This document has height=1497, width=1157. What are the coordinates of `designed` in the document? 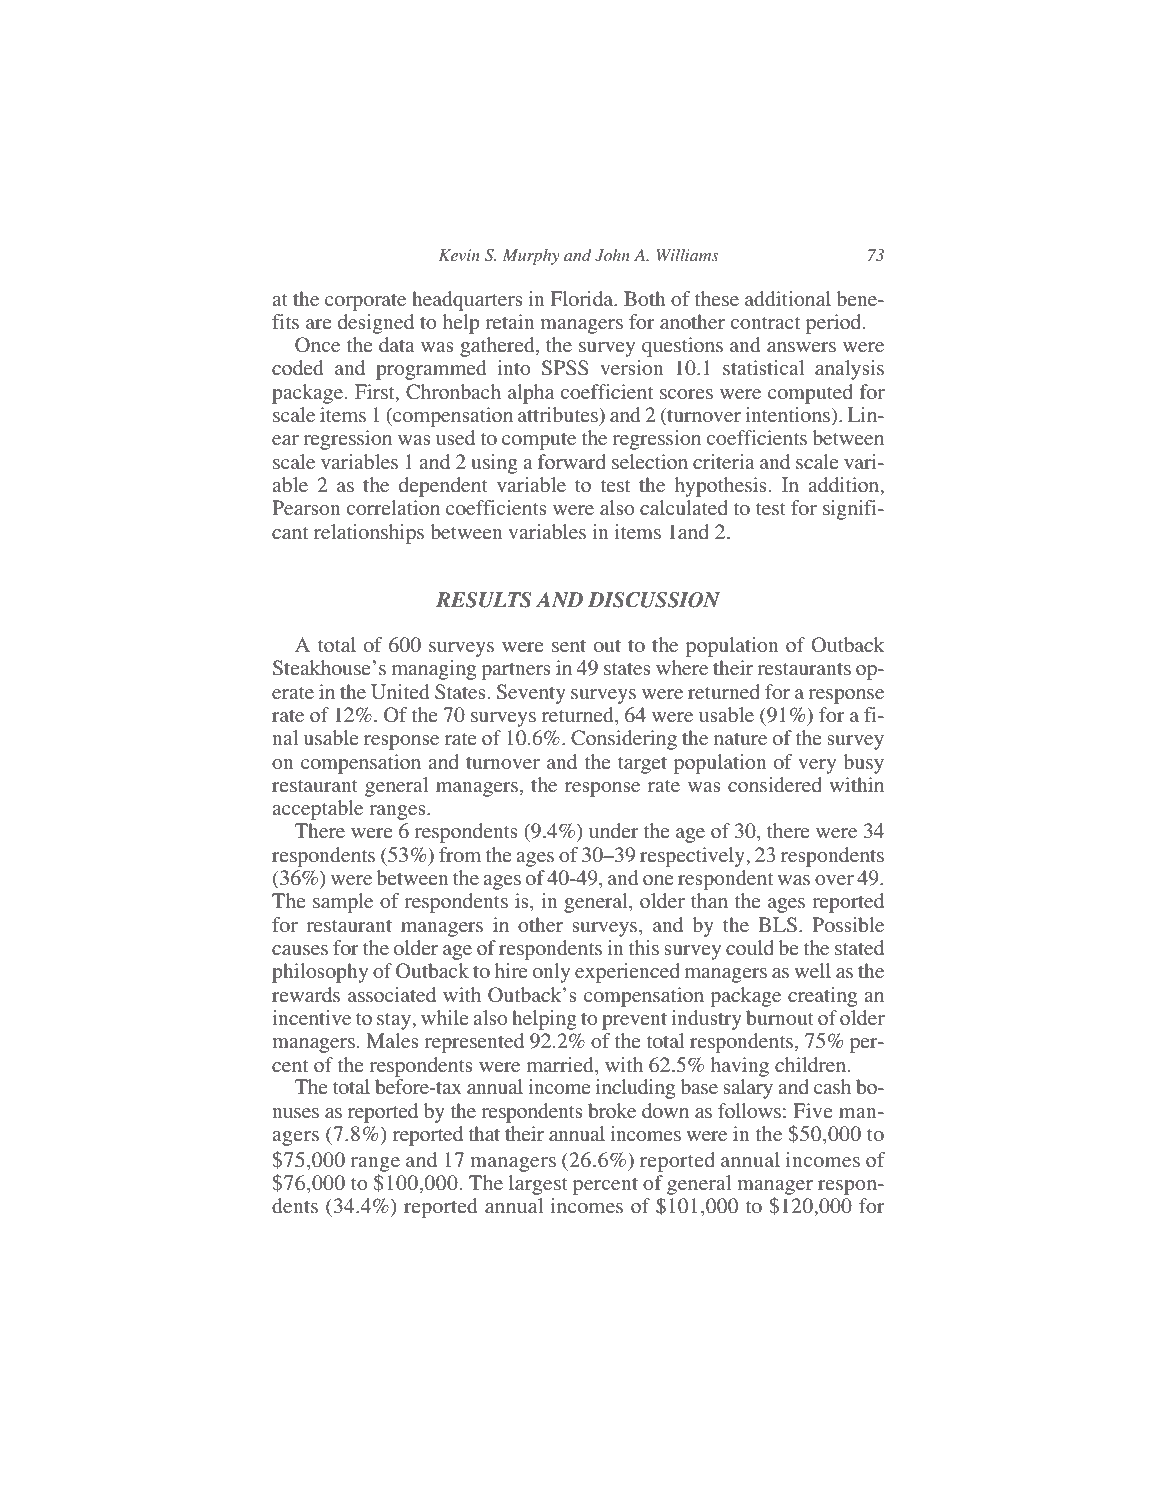 It's located at (376, 324).
